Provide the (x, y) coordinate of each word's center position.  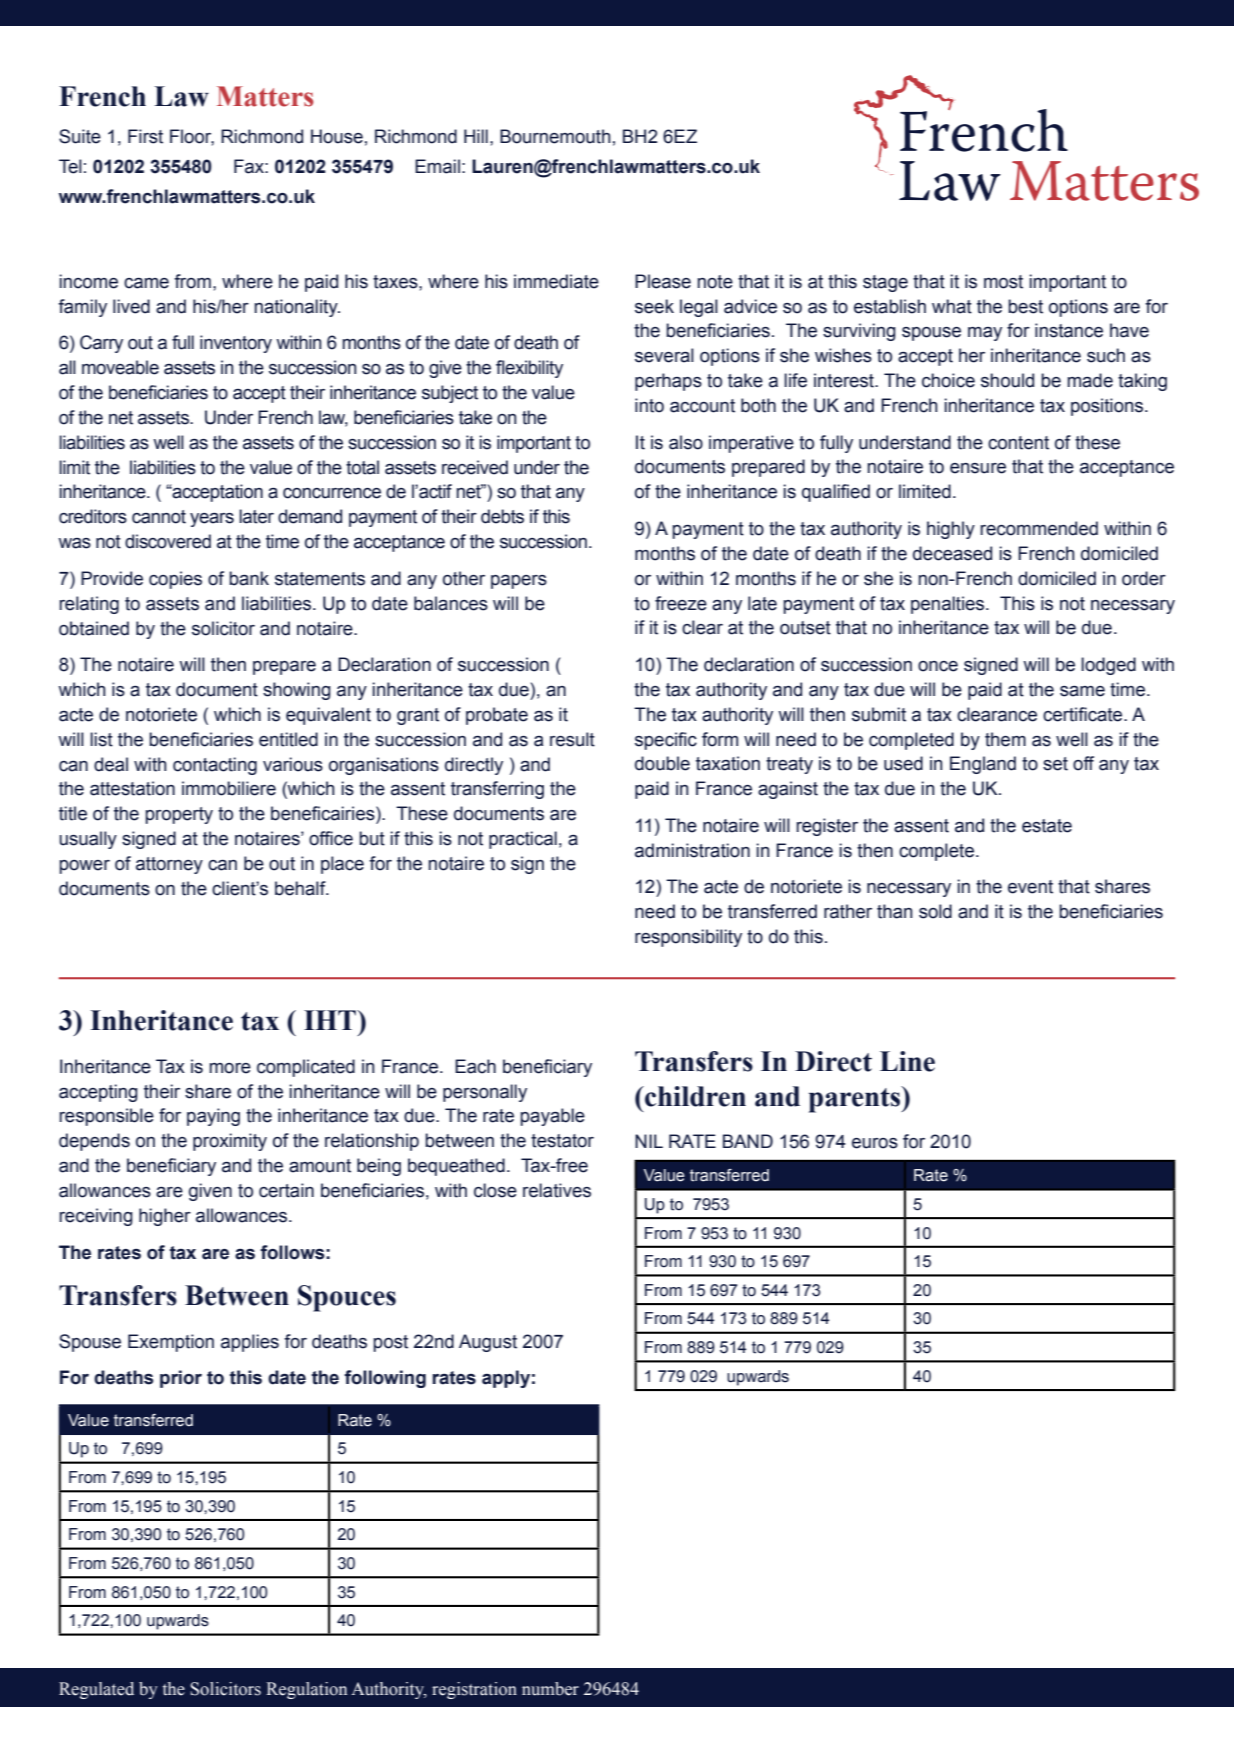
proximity (230, 1142)
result (572, 739)
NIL (649, 1141)
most (1003, 282)
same (1082, 691)
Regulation (306, 1690)
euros (875, 1143)
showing (297, 691)
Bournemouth (555, 136)
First (145, 136)
